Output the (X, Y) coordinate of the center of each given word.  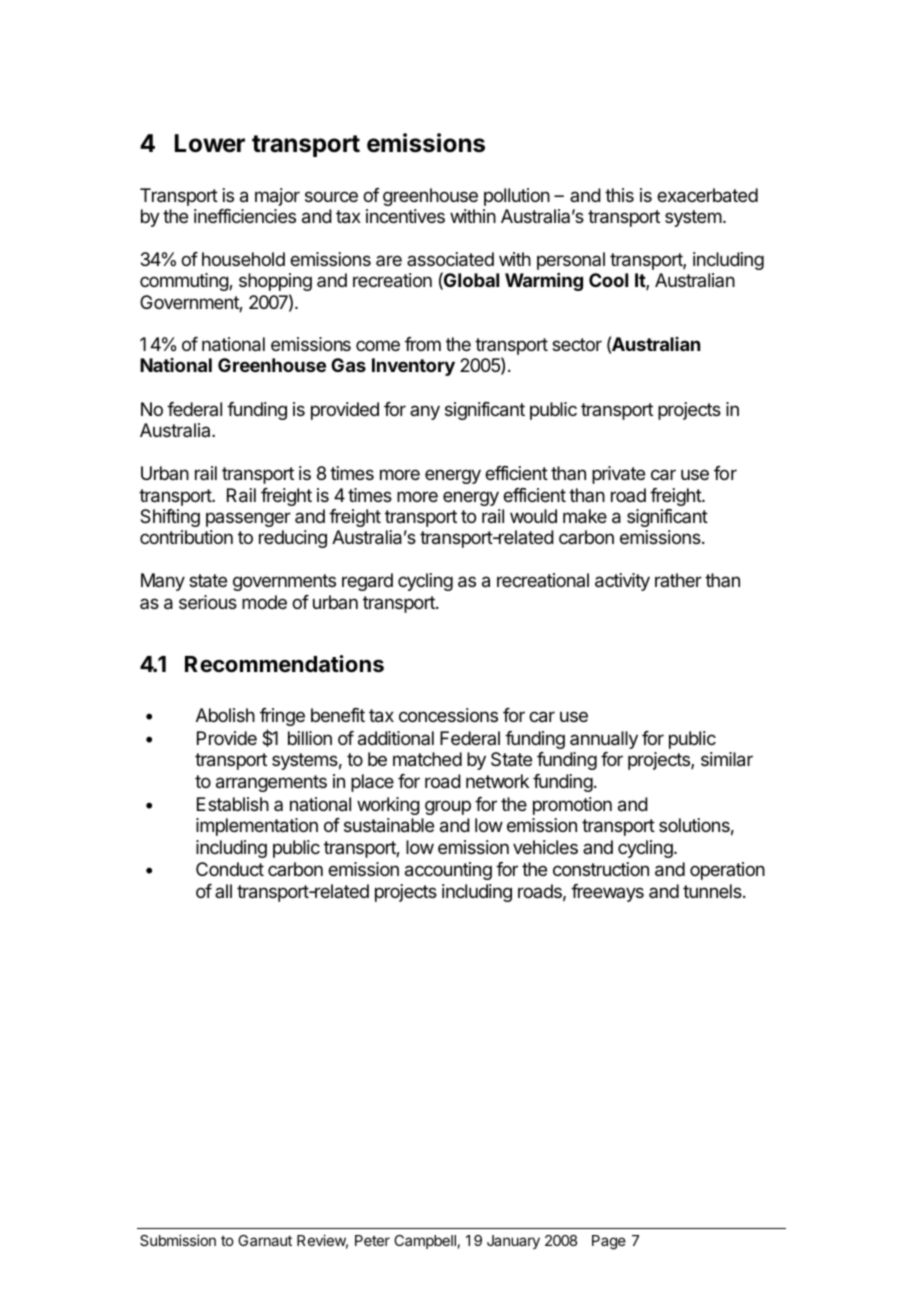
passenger (248, 519)
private (618, 475)
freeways (607, 893)
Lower (210, 143)
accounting (448, 871)
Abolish (225, 715)
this (619, 195)
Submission (178, 1240)
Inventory (413, 367)
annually (604, 740)
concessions (448, 715)
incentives (405, 216)
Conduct (230, 869)
